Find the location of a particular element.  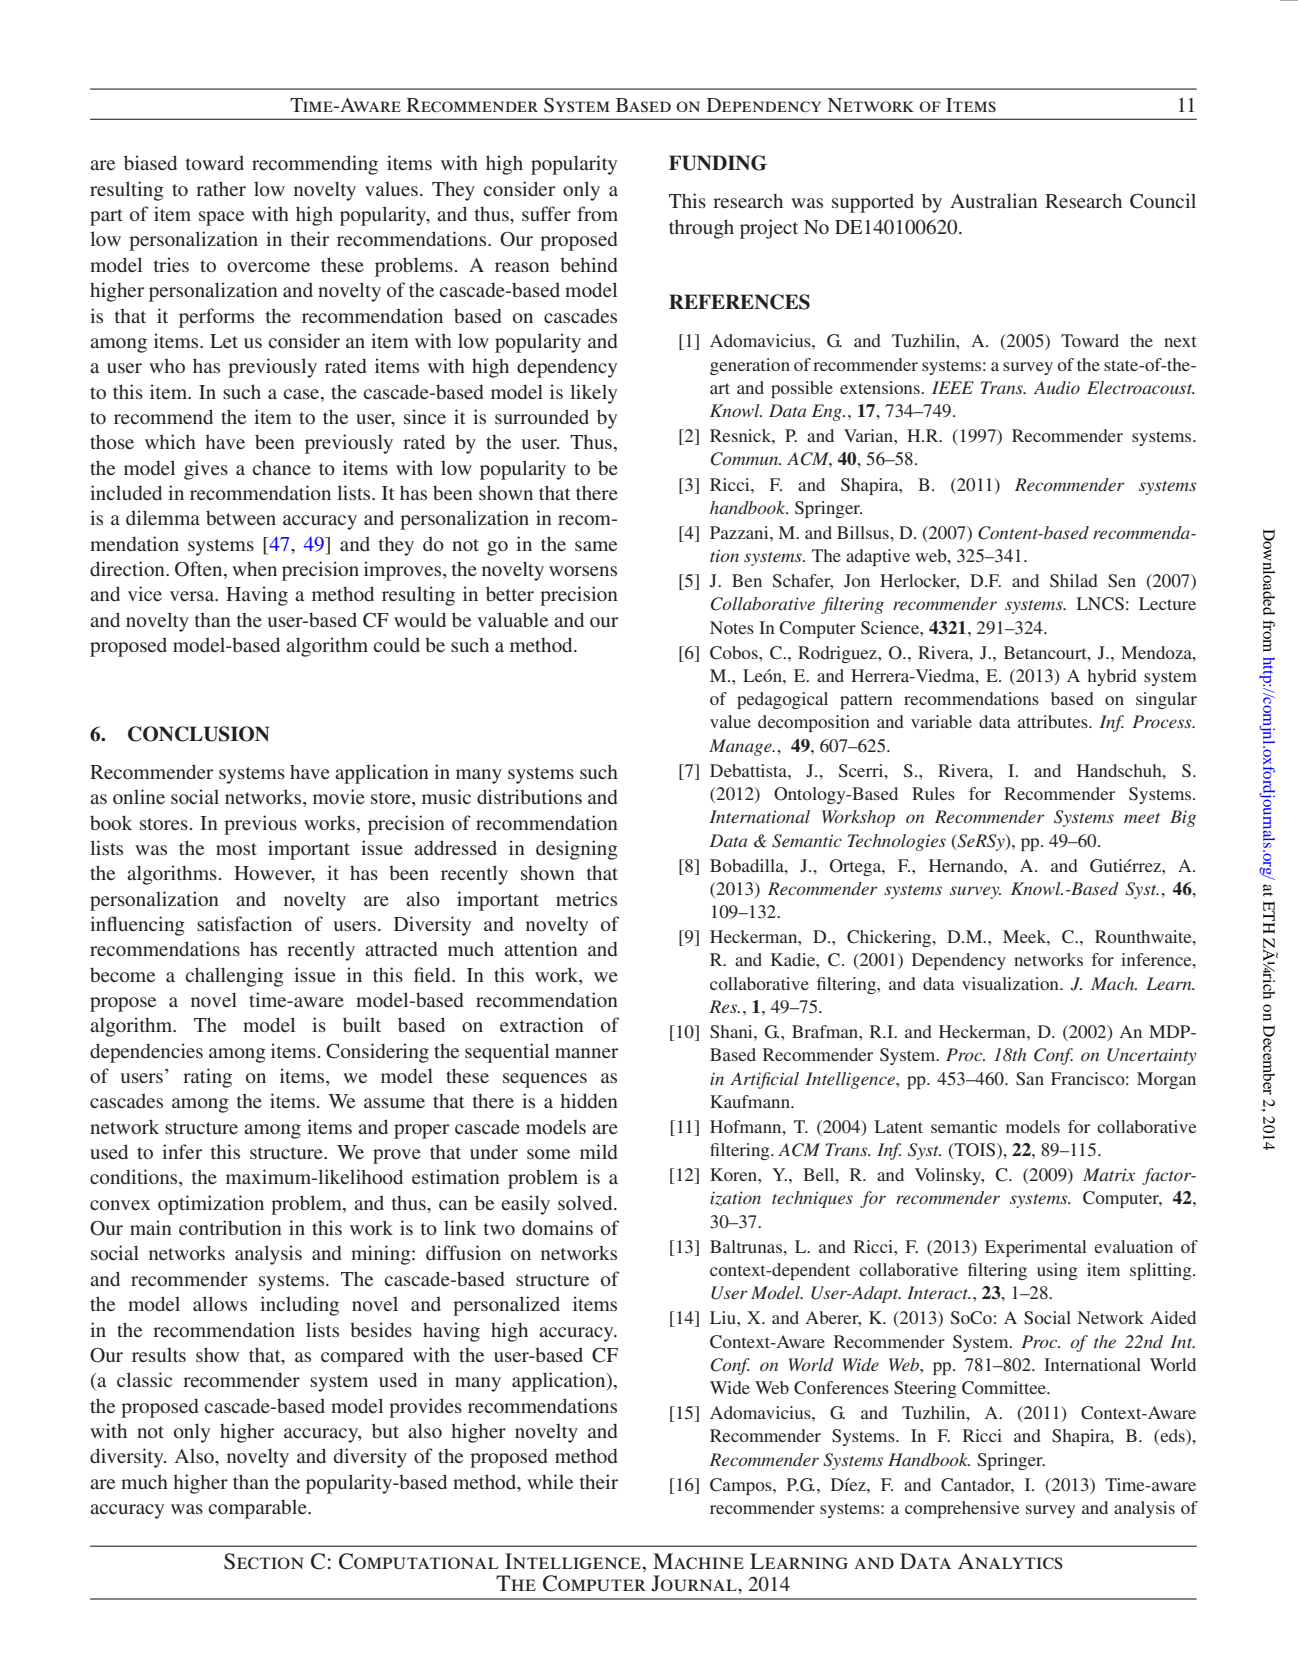

Campos is located at coordinates (742, 1486).
